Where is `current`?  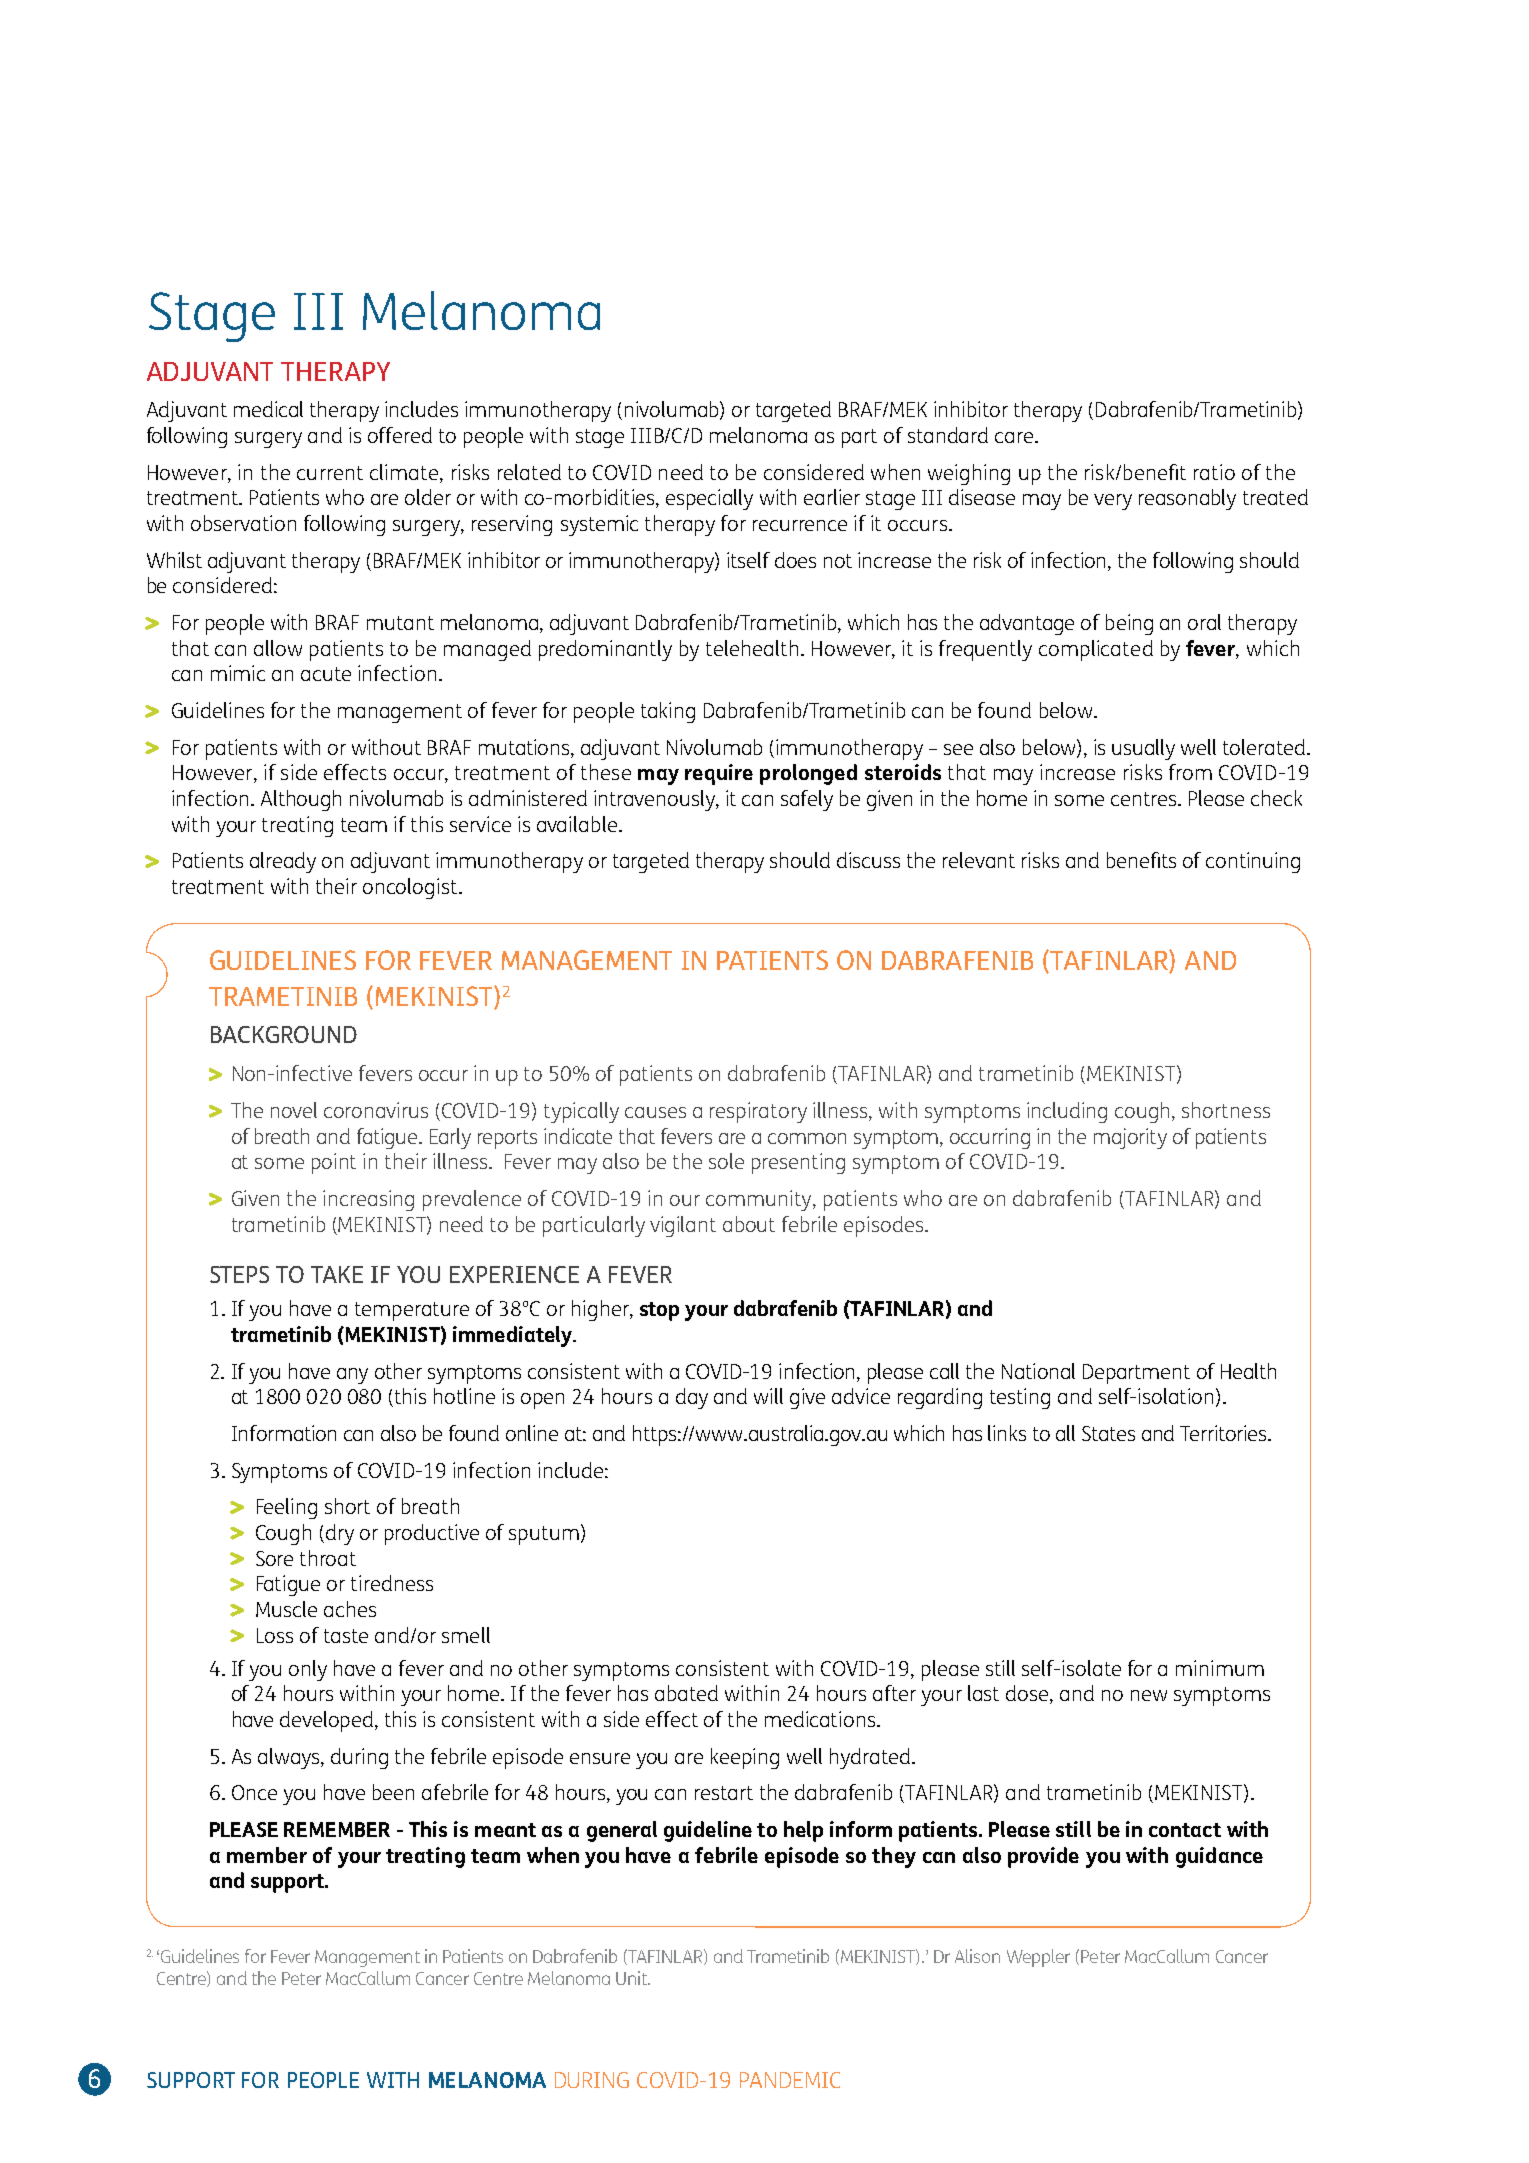 current is located at coordinates (330, 473).
